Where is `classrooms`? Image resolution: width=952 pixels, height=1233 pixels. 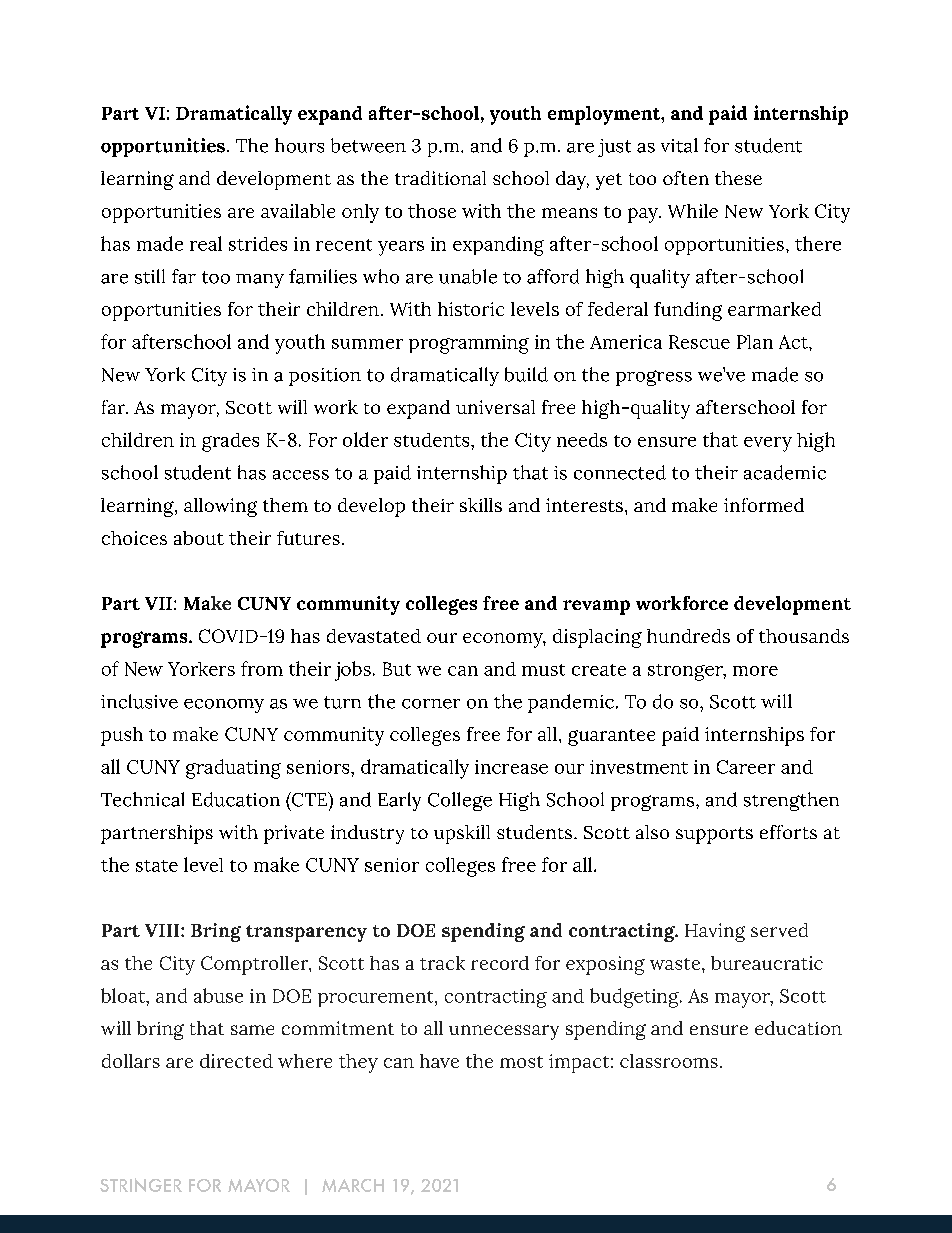
classrooms is located at coordinates (669, 1061).
